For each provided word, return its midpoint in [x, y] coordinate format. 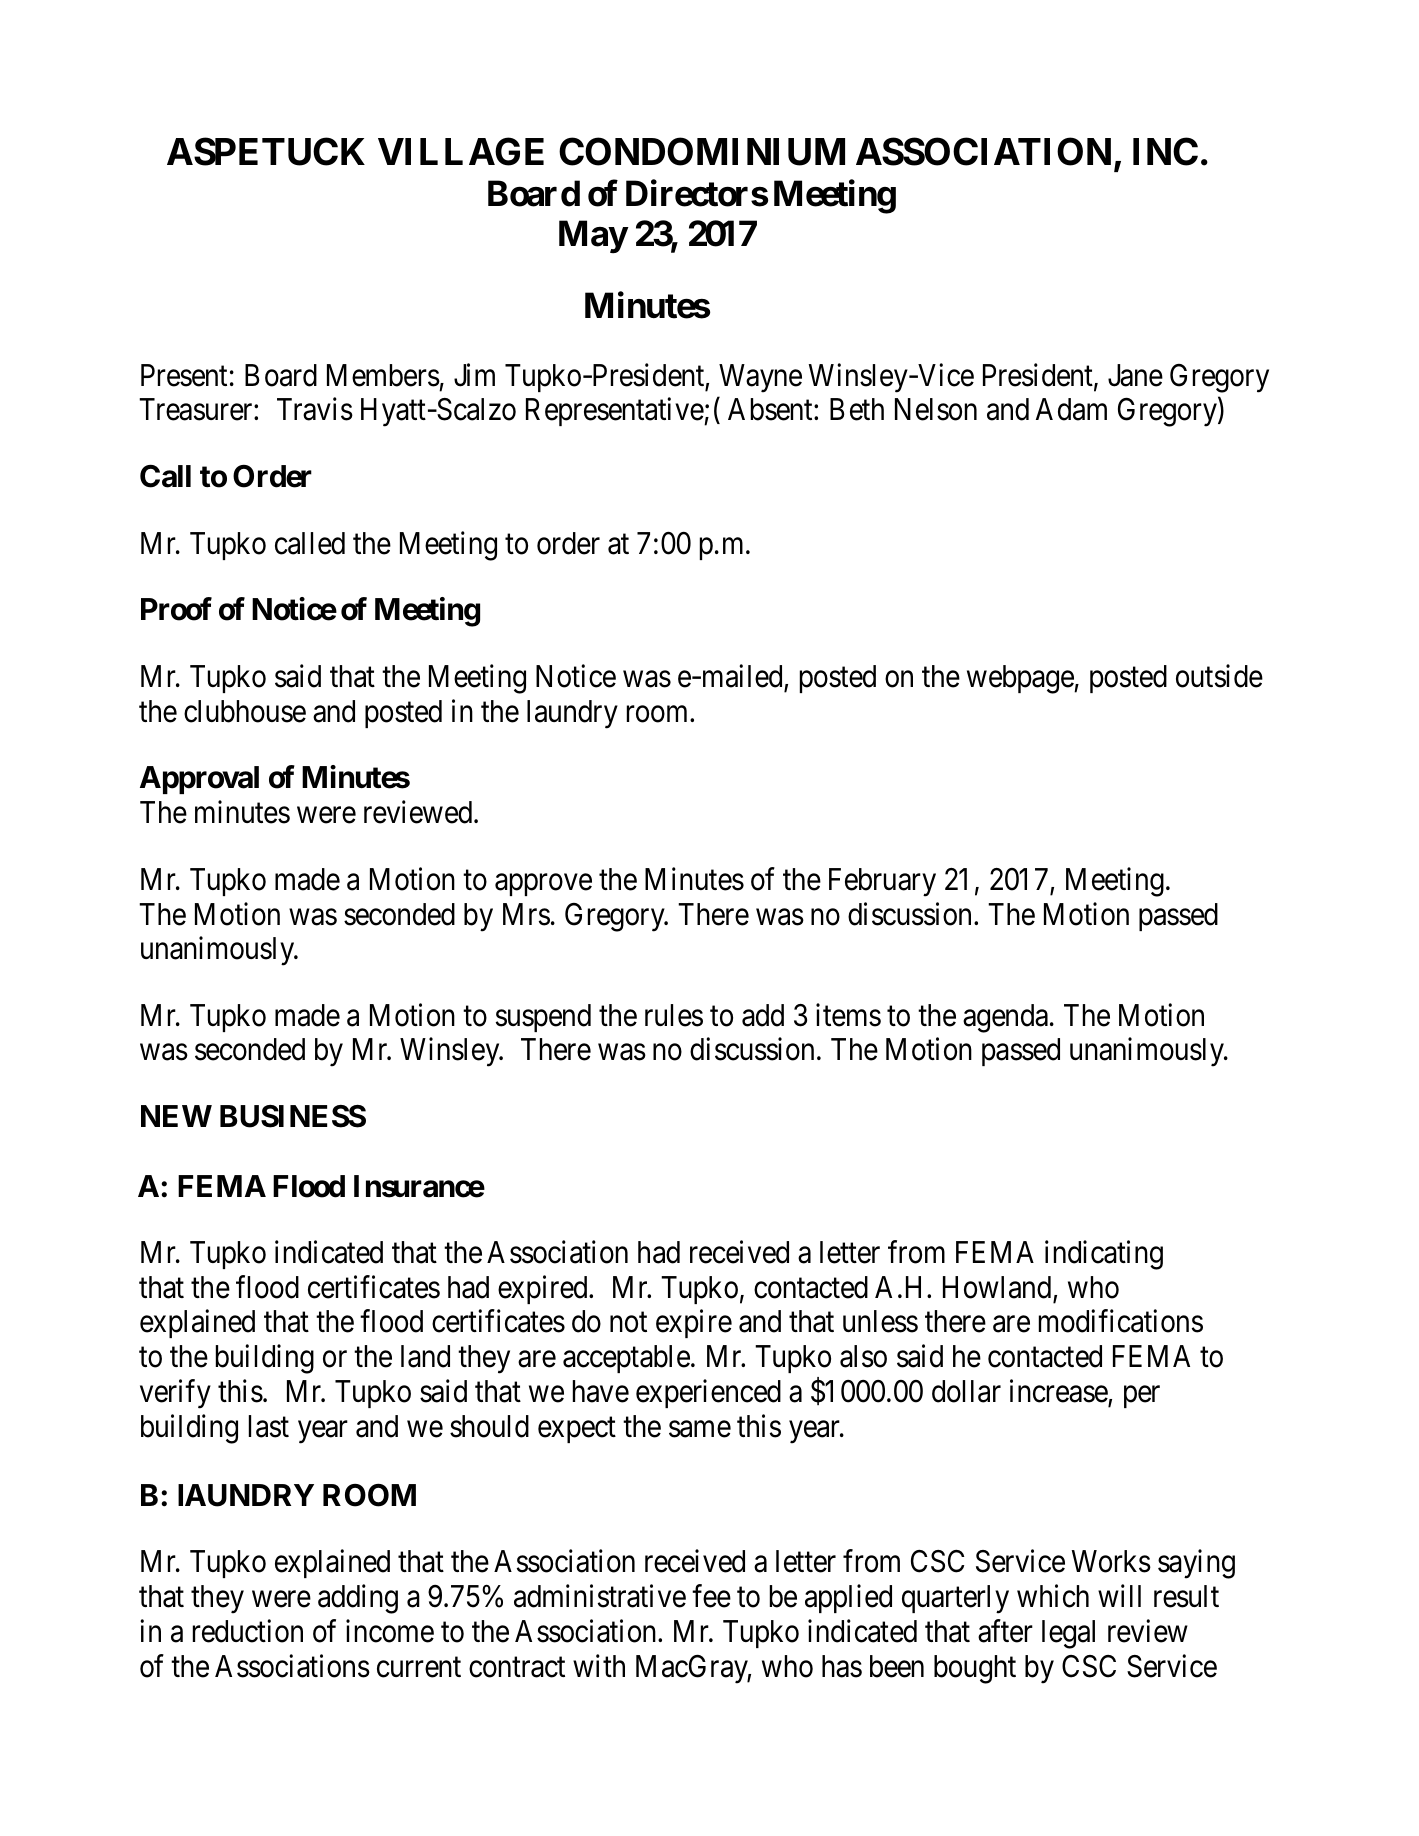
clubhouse [245, 711]
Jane [1135, 375]
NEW [176, 1116]
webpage [1021, 679]
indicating [1104, 1255]
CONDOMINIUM [702, 152]
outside [1219, 676]
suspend [543, 1018]
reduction [248, 1631]
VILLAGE [461, 152]
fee [711, 1596]
